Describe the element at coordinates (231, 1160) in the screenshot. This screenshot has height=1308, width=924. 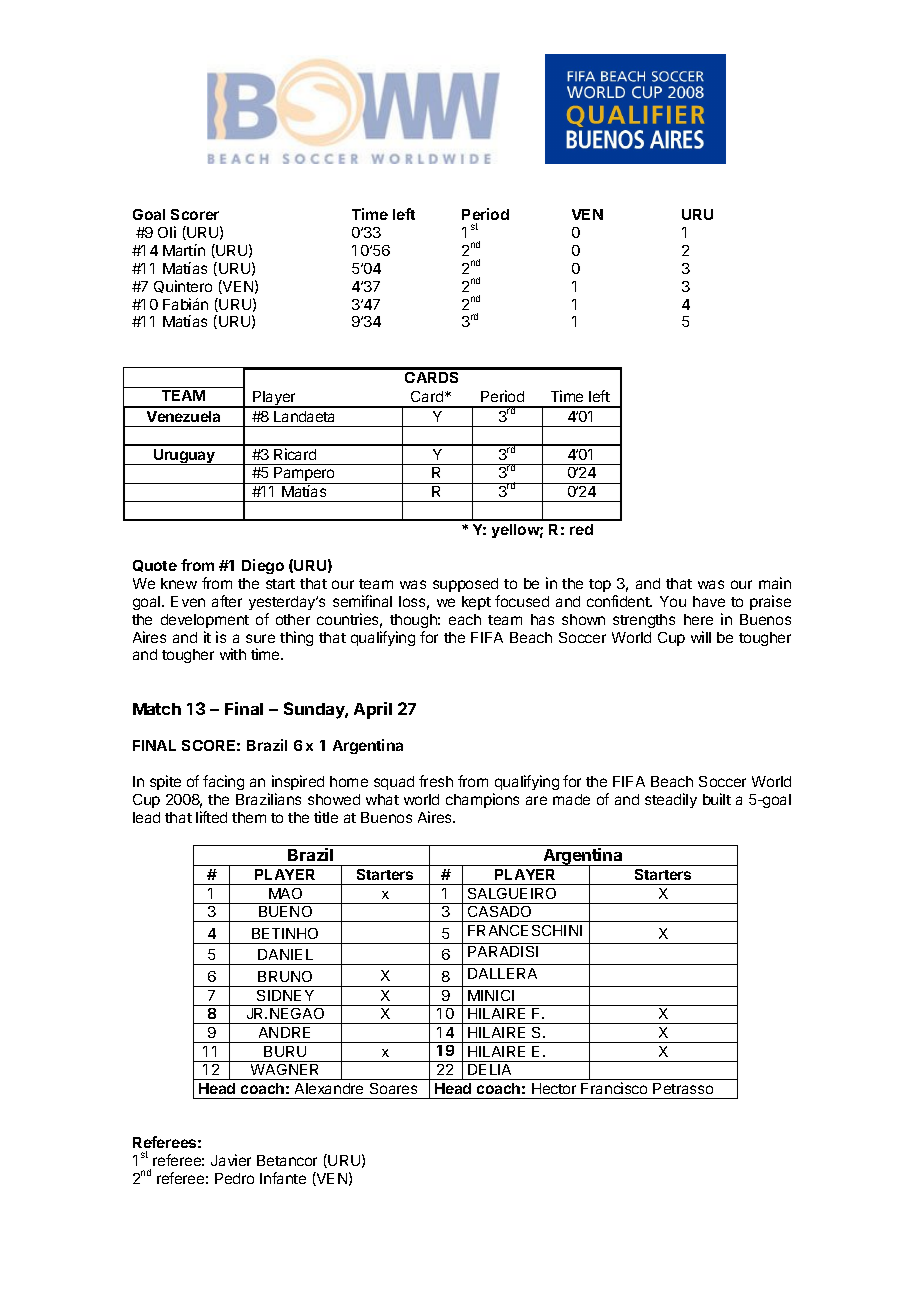
I see `Javier` at that location.
